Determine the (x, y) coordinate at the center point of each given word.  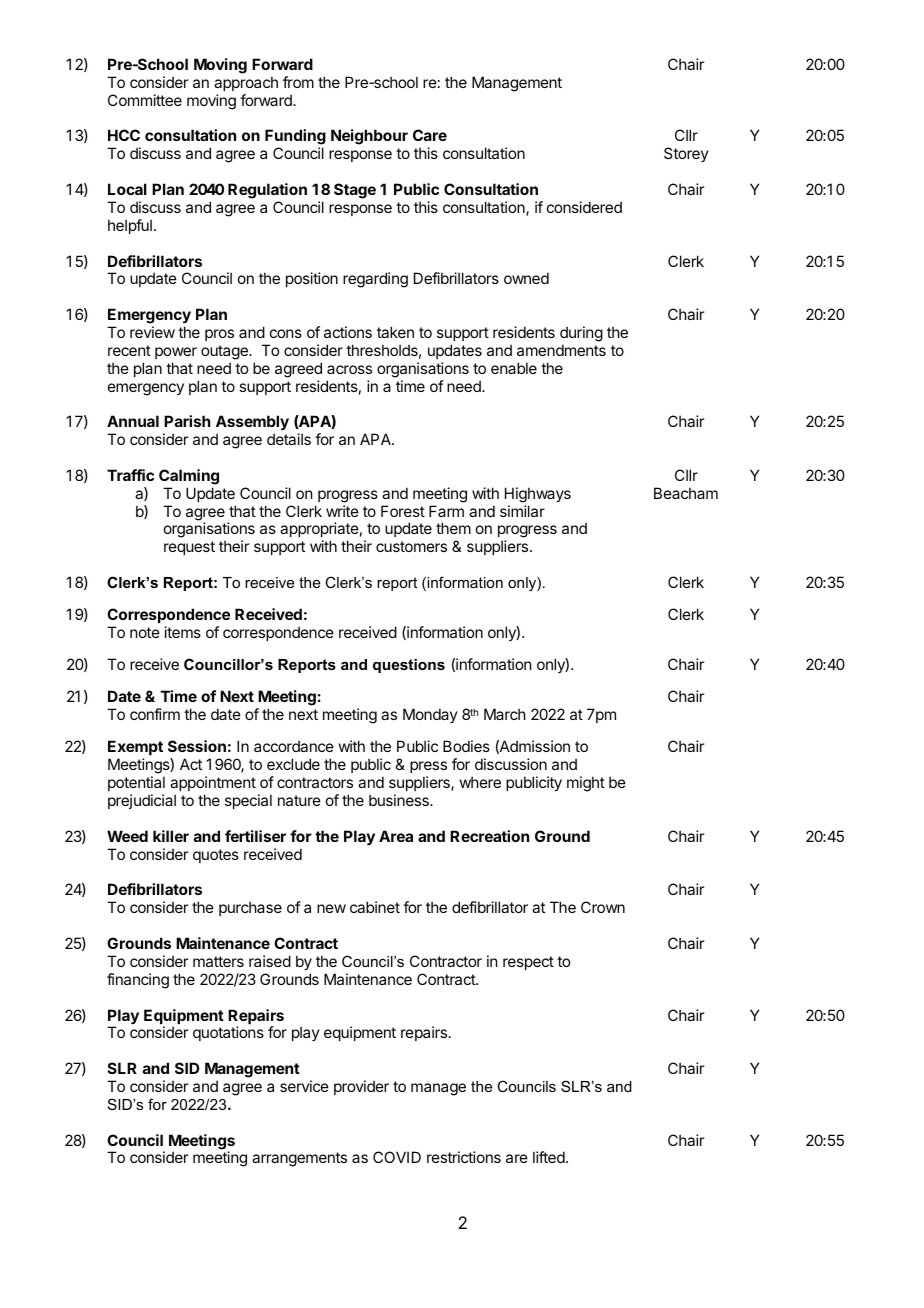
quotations (228, 1033)
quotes (216, 856)
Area (396, 836)
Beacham (686, 493)
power (176, 353)
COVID (397, 1157)
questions (409, 666)
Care (430, 135)
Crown (603, 907)
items (183, 632)
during (581, 334)
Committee (145, 100)
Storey (686, 154)
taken (395, 332)
